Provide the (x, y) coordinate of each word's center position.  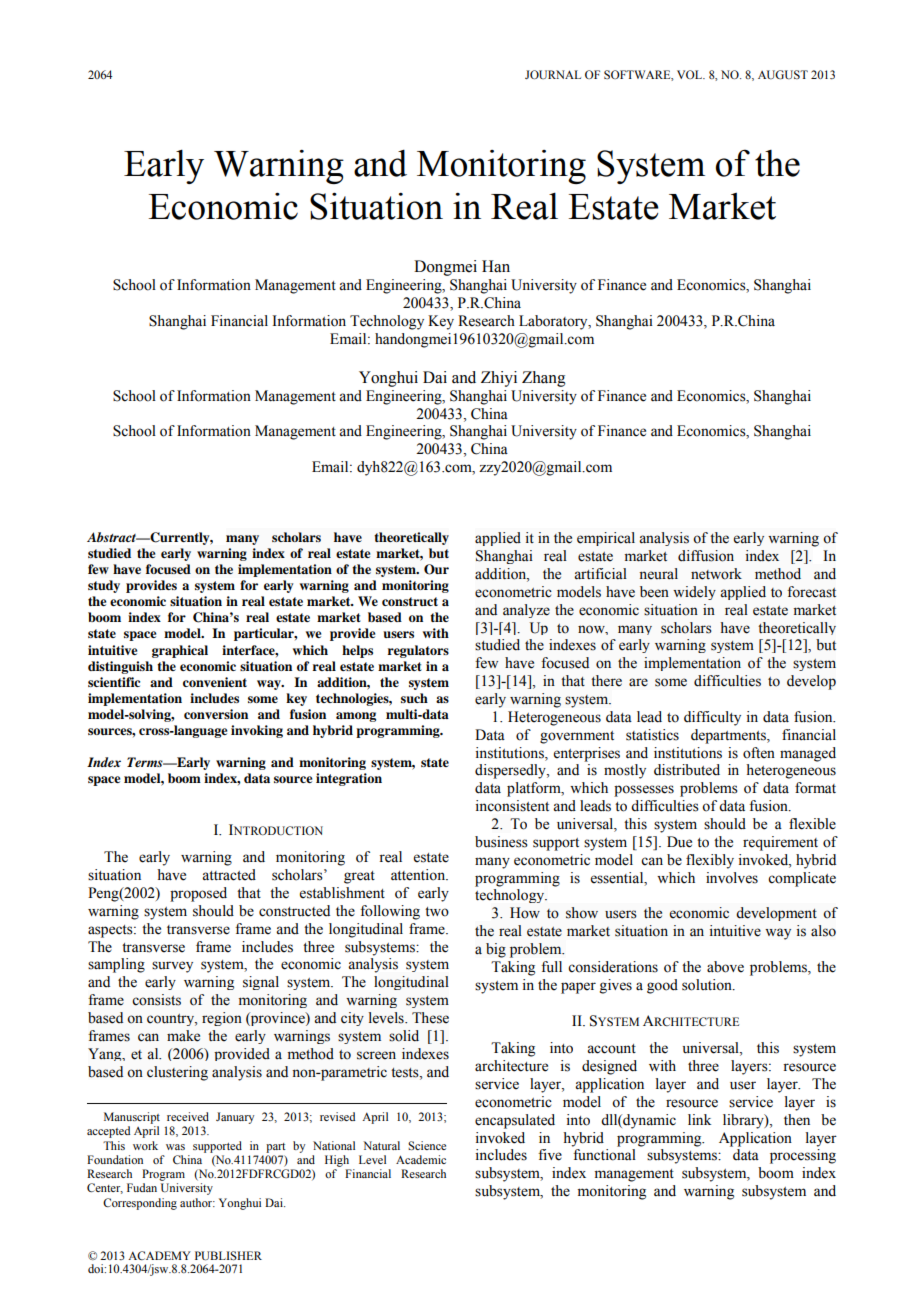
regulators (418, 651)
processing (803, 1156)
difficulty (712, 718)
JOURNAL (553, 74)
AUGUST (783, 75)
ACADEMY (159, 1255)
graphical (180, 651)
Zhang (544, 379)
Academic (421, 1159)
